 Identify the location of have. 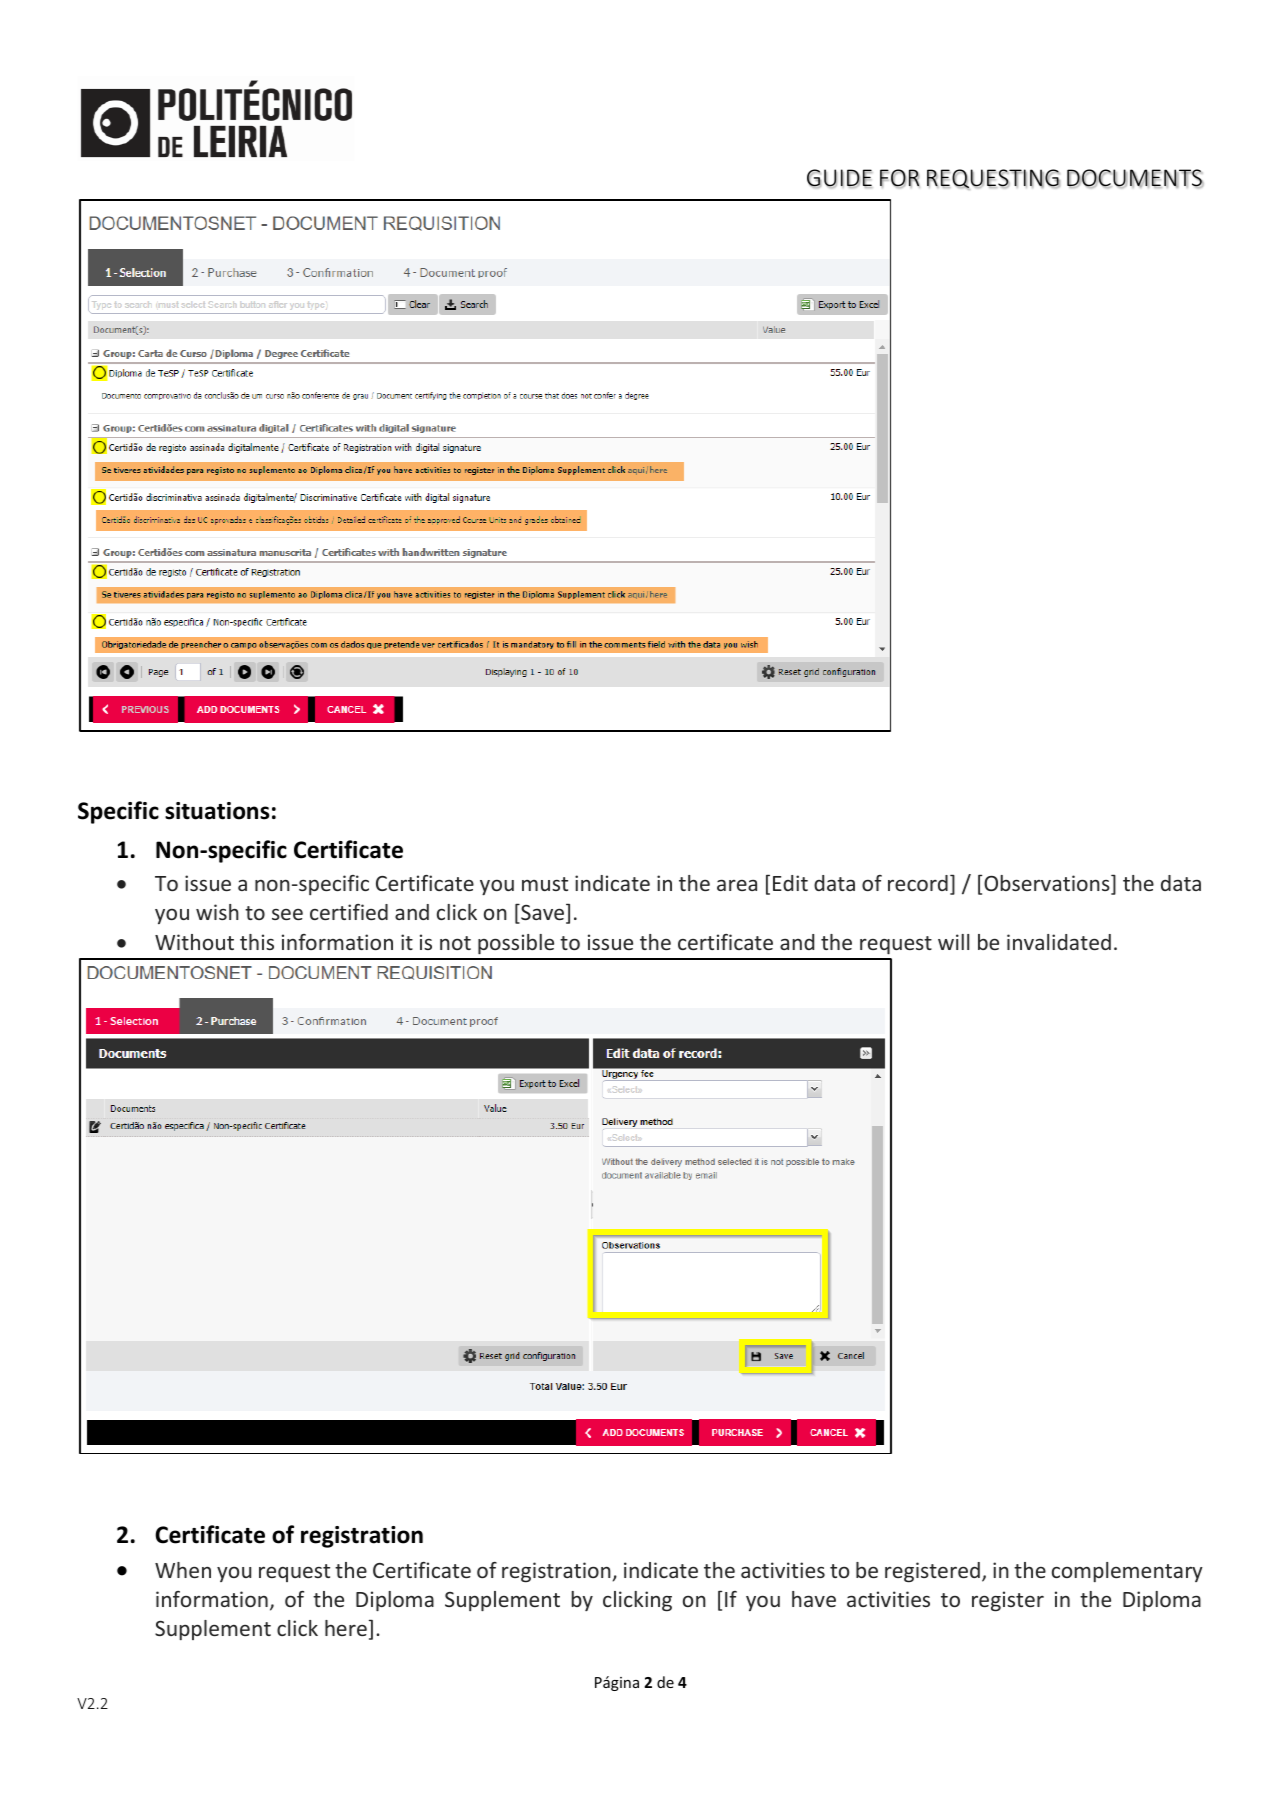
(814, 1599).
